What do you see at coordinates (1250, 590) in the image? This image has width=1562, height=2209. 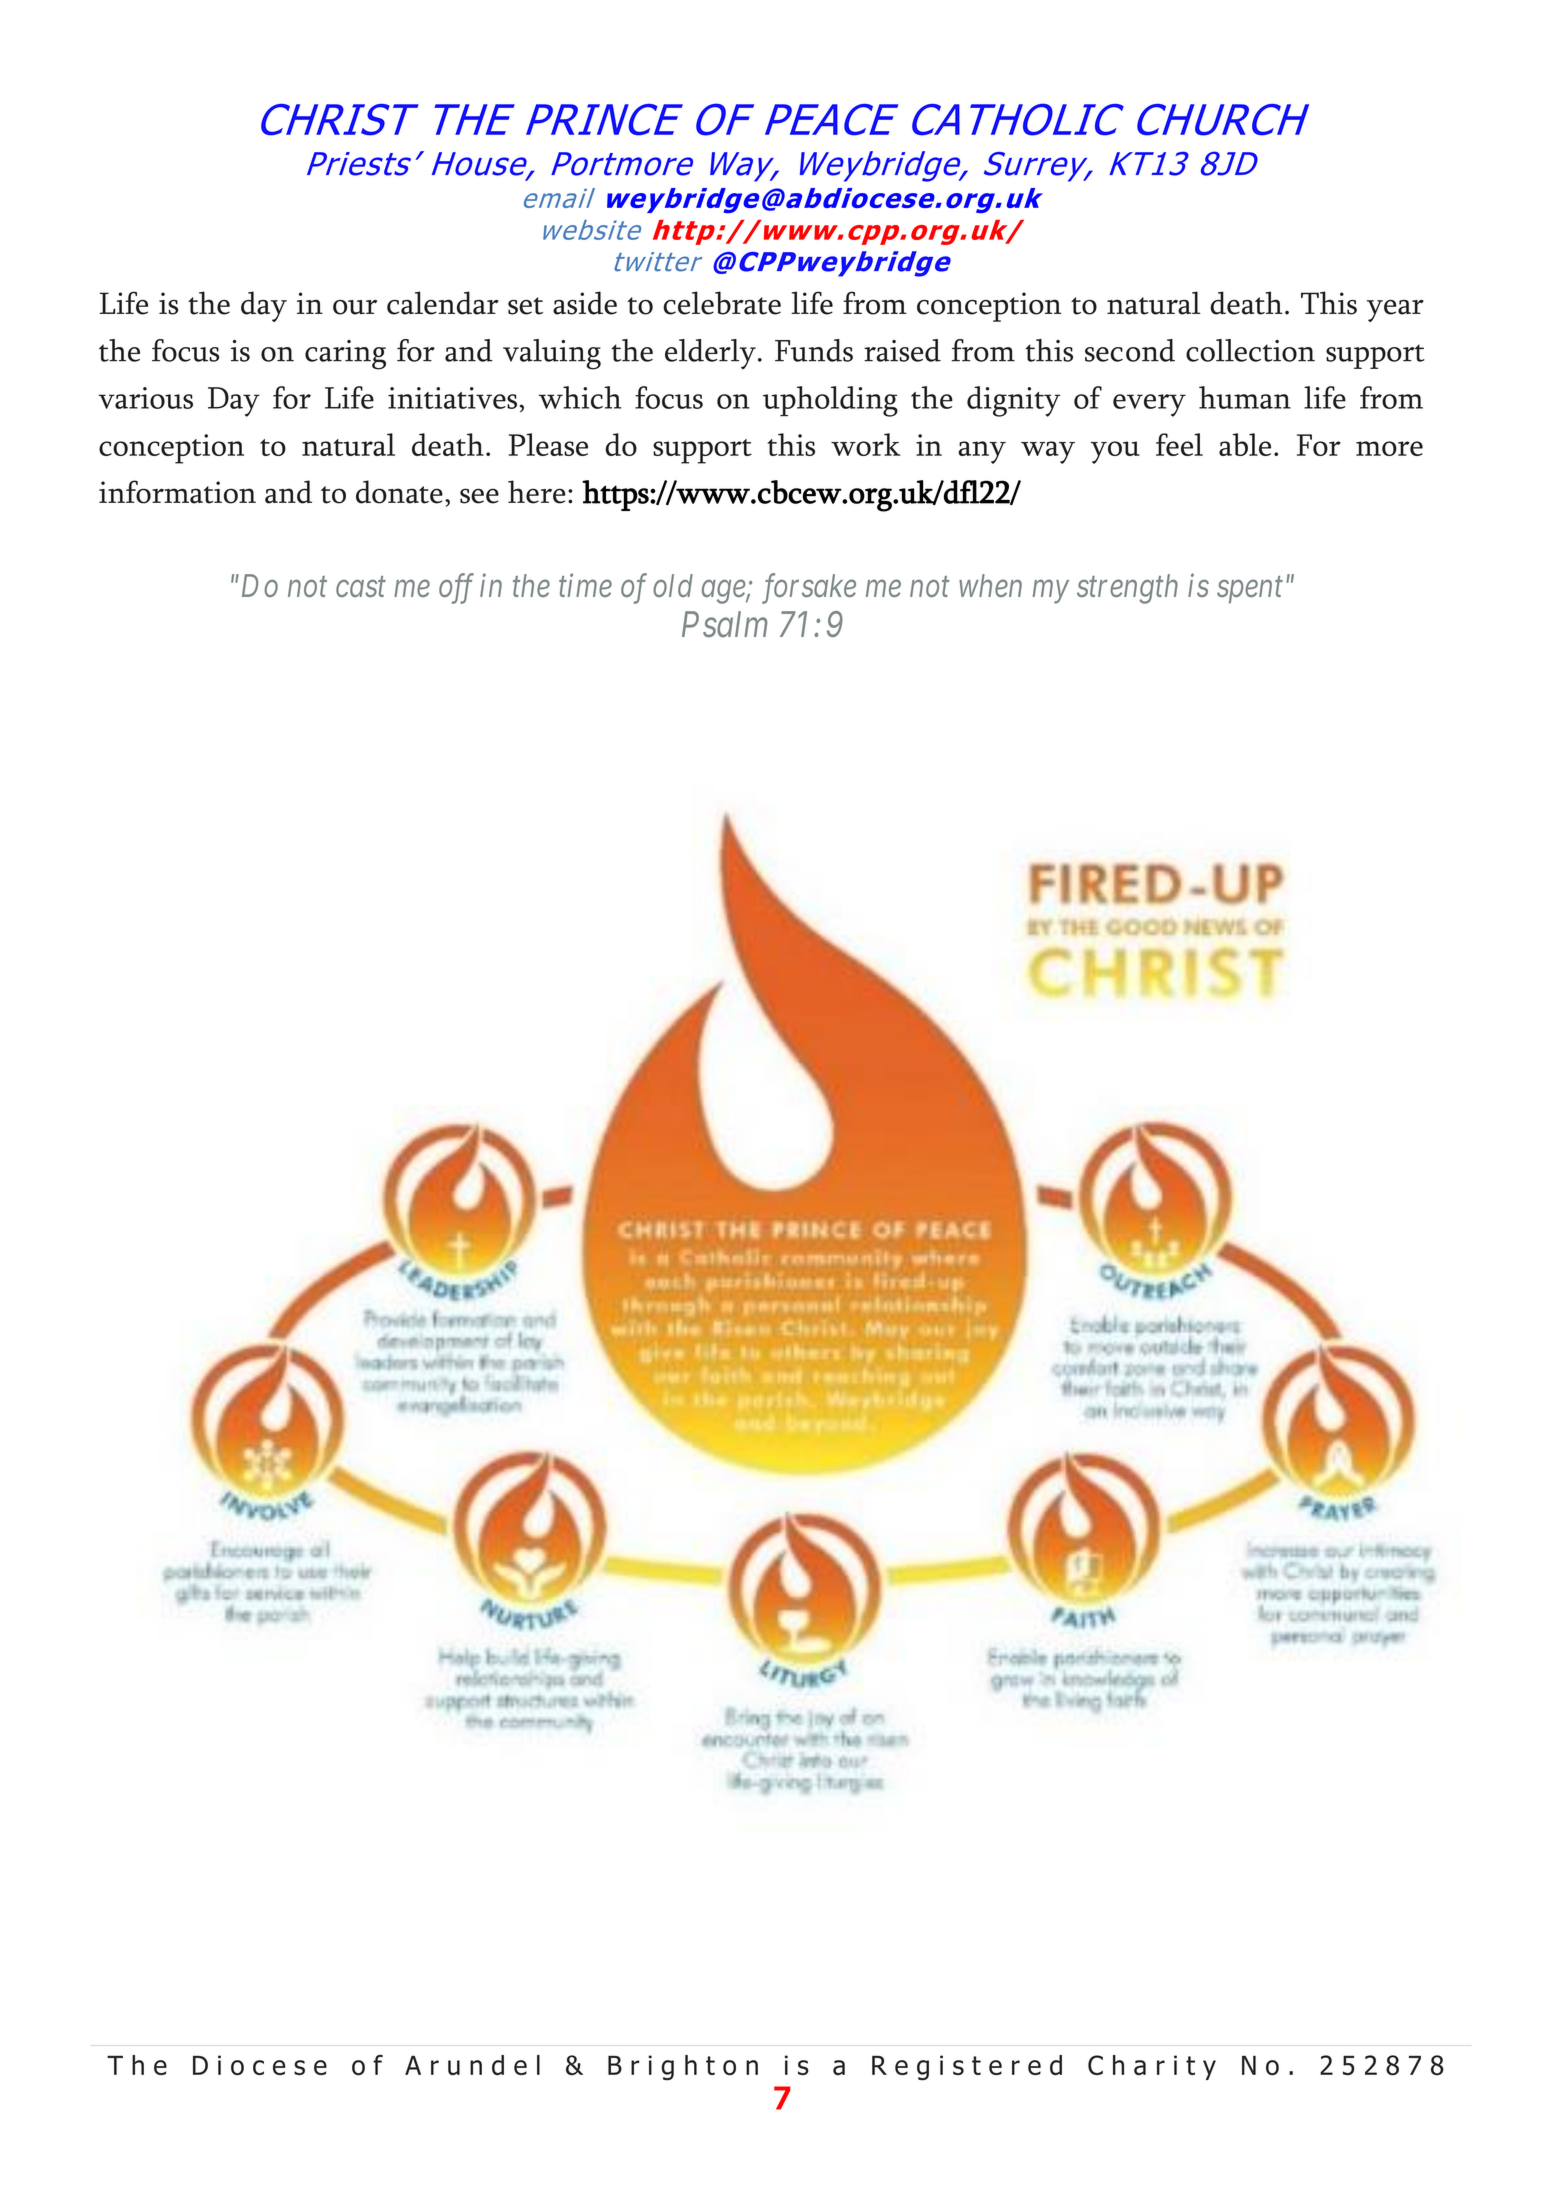 I see `spent` at bounding box center [1250, 590].
